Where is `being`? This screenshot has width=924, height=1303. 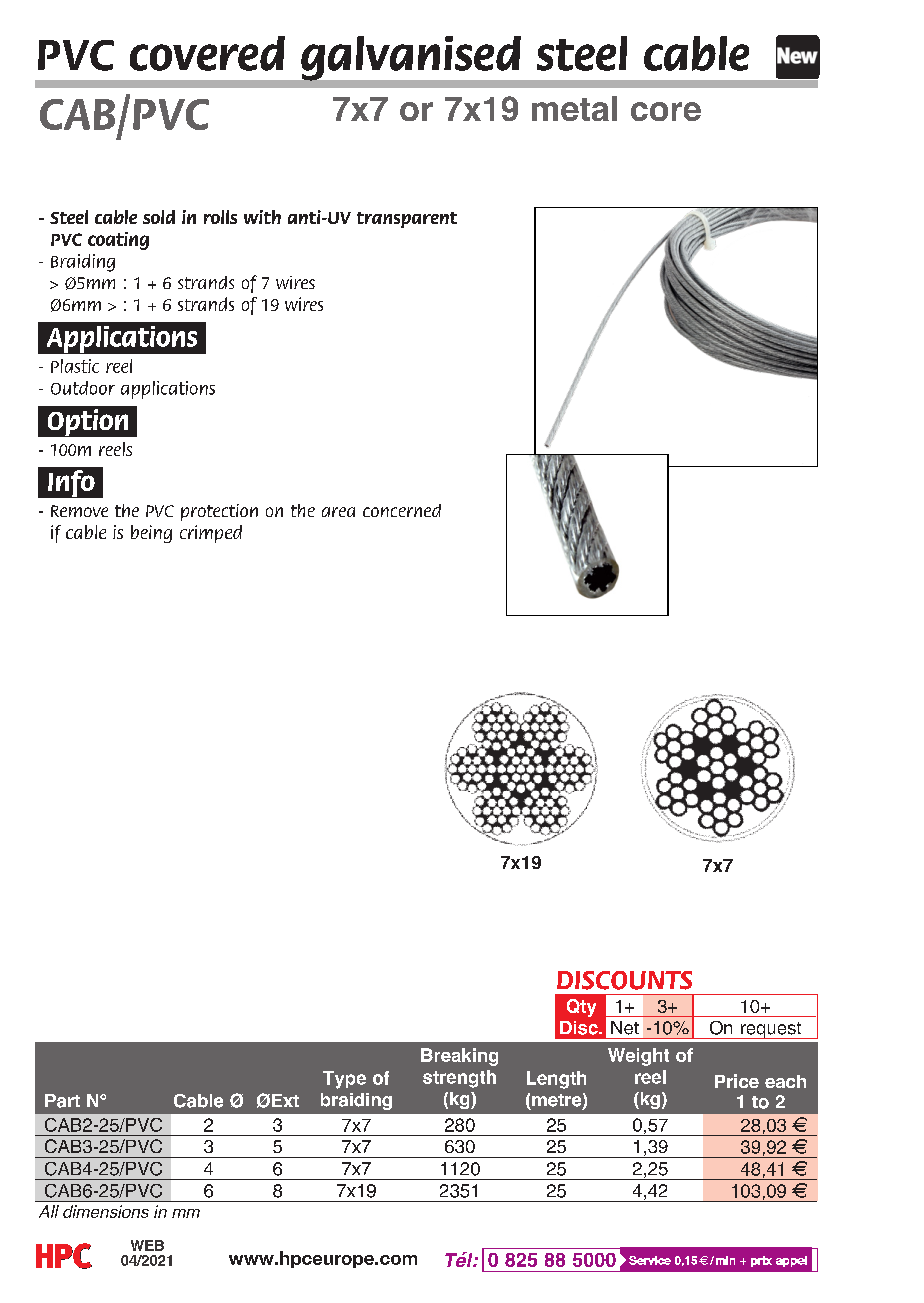 being is located at coordinates (151, 534).
